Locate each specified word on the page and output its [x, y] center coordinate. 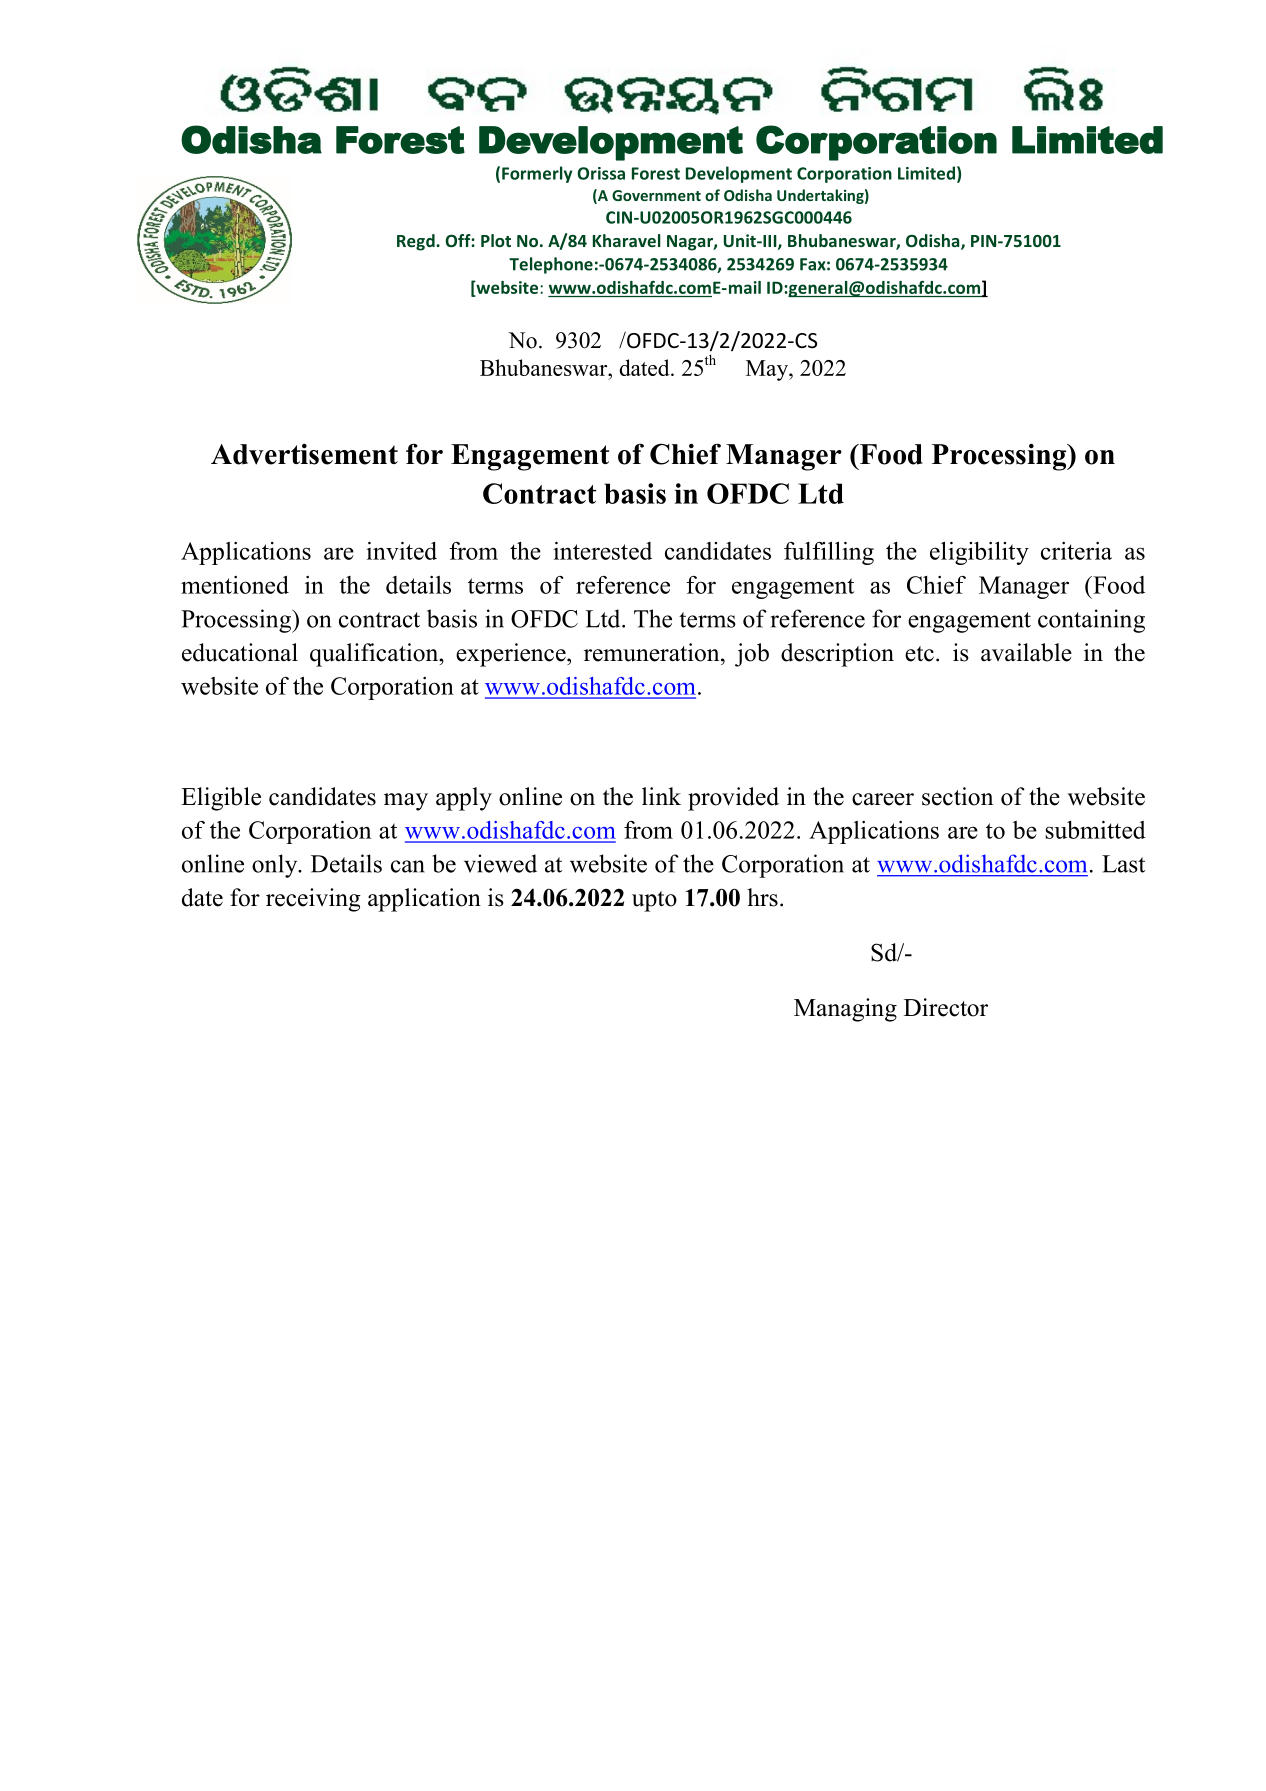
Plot [496, 240]
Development [739, 174]
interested [602, 551]
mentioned [235, 585]
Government [656, 195]
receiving [313, 900]
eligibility [979, 553]
